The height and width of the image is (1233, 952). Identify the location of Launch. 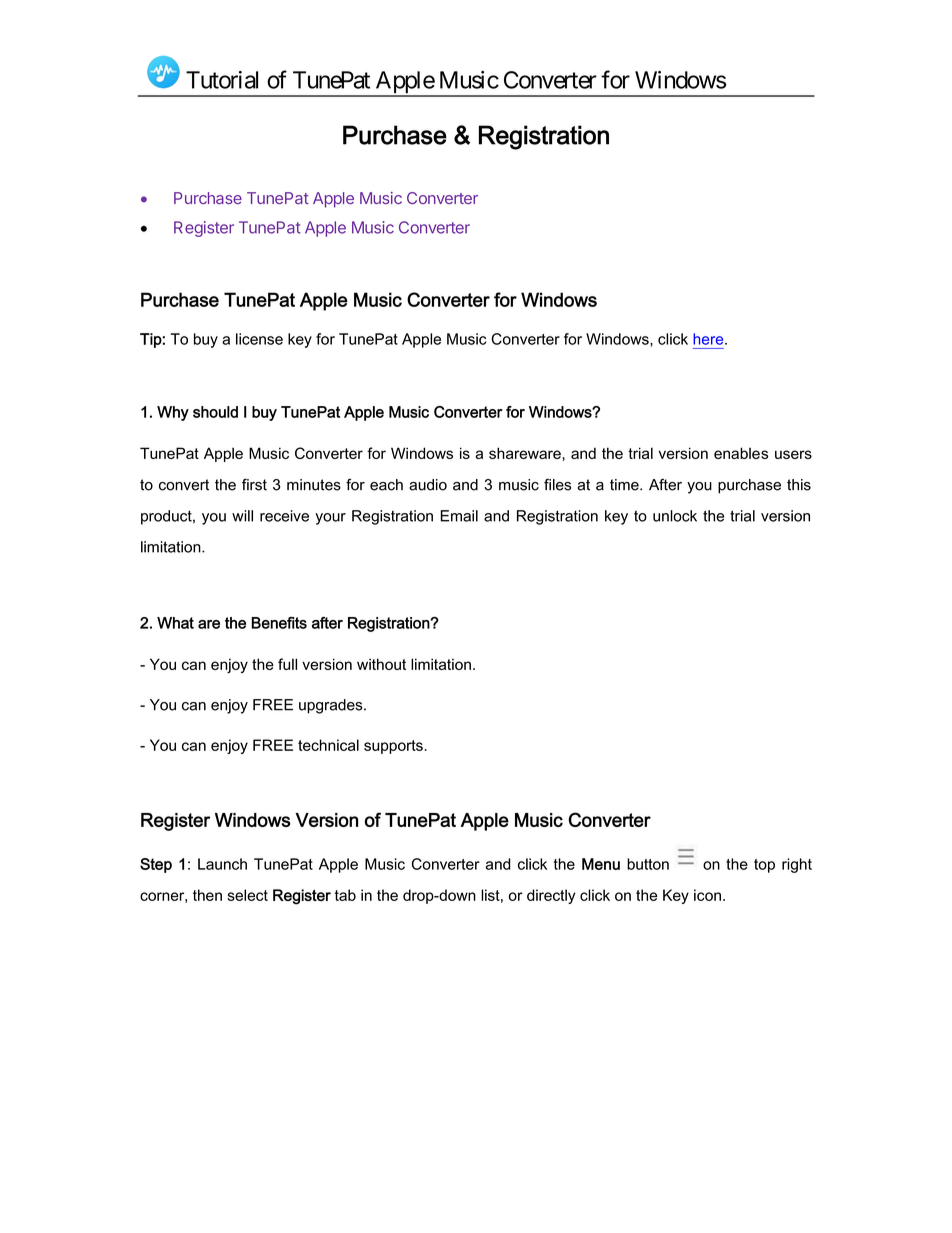
(222, 864).
